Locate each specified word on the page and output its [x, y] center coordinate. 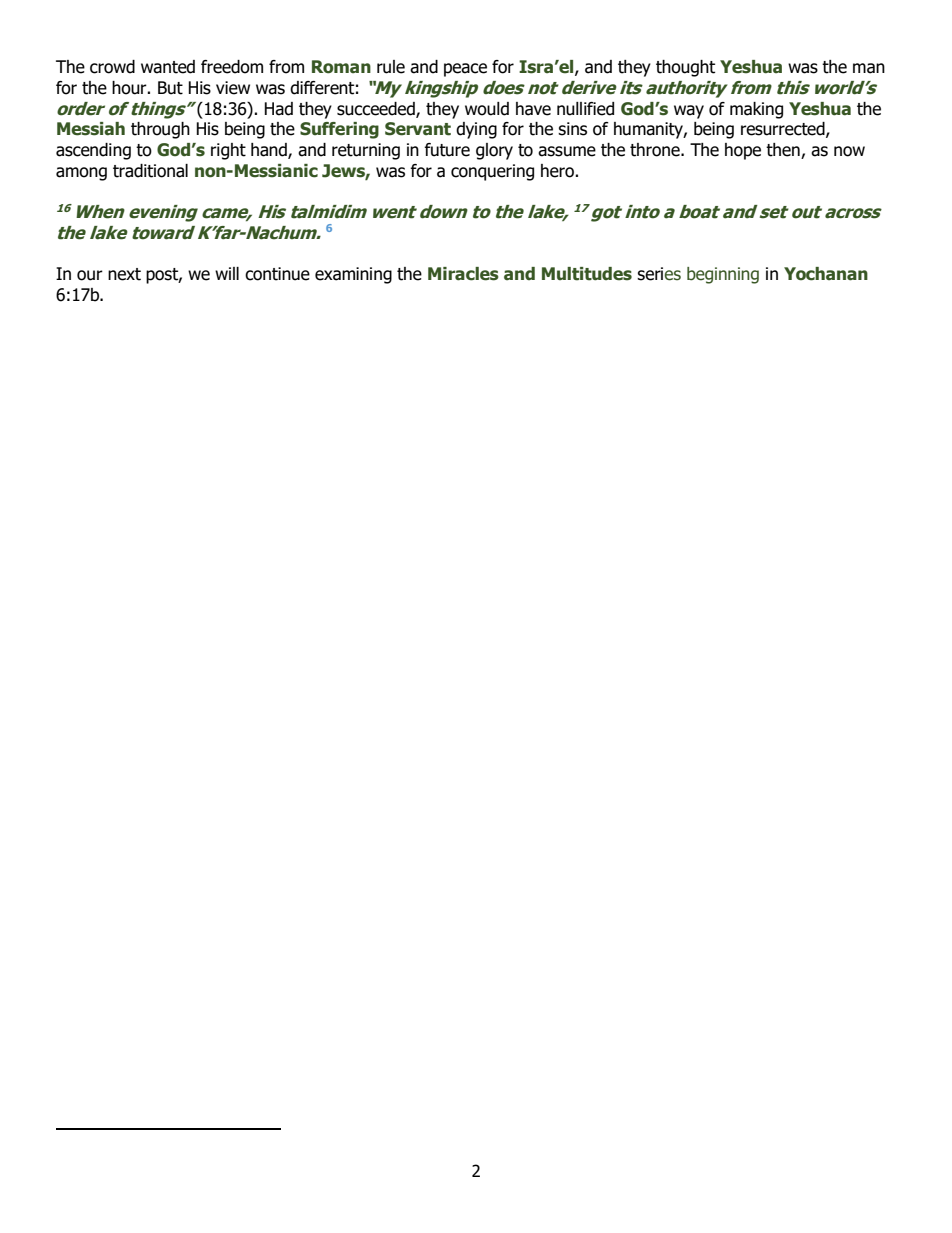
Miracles [463, 274]
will [227, 273]
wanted [168, 67]
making [756, 110]
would [487, 109]
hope [743, 151]
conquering [492, 172]
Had [278, 109]
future [447, 150]
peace [465, 70]
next [124, 274]
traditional [150, 171]
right [228, 151]
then [784, 151]
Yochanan [826, 274]
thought [685, 68]
